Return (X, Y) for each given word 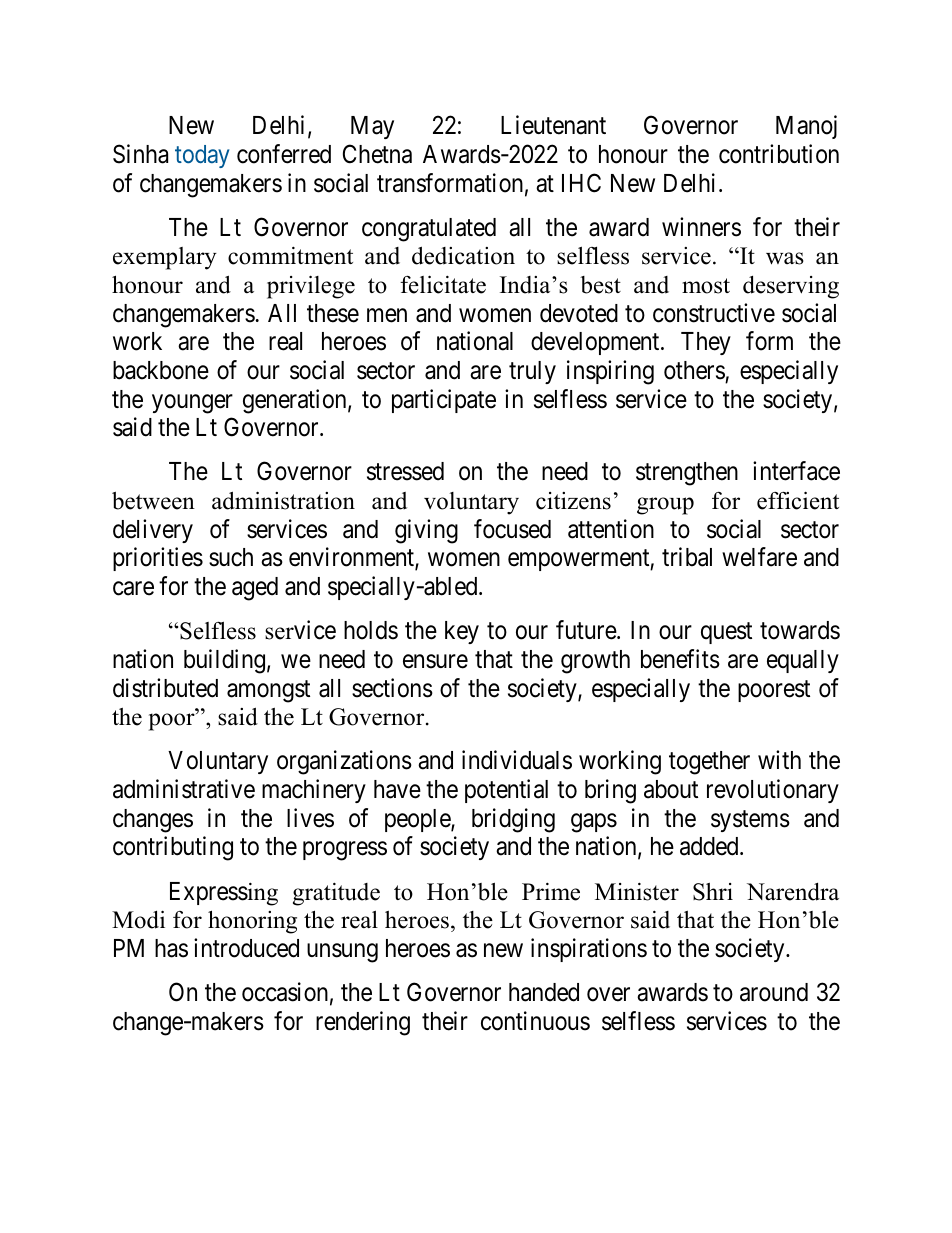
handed (544, 992)
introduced (246, 948)
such (231, 557)
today (202, 156)
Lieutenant (553, 125)
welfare (759, 557)
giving (426, 531)
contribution (779, 154)
